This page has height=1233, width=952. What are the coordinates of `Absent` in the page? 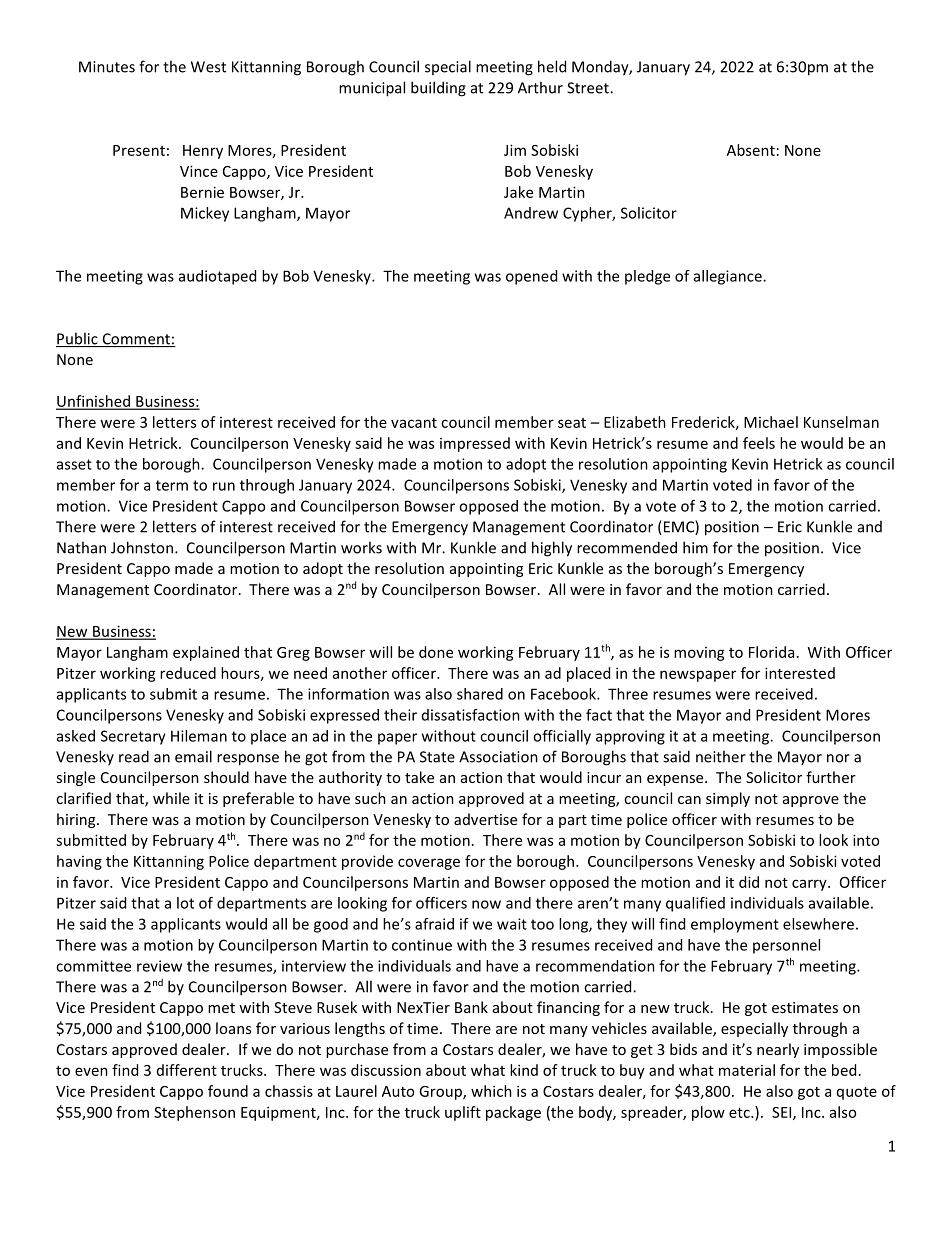 It's located at (751, 150).
